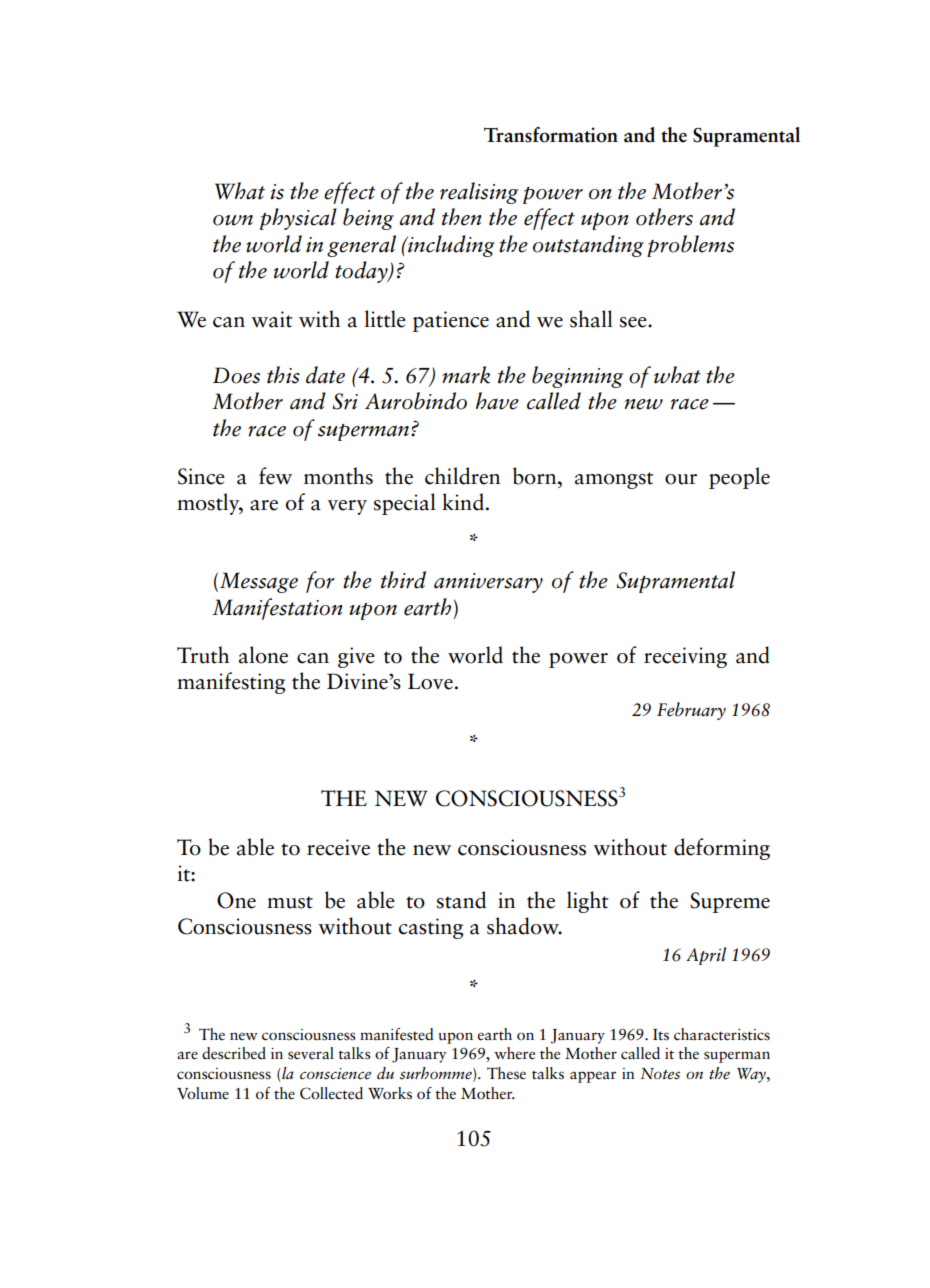 The image size is (930, 1288). Describe the element at coordinates (660, 1074) in the page. I see `Notes` at that location.
